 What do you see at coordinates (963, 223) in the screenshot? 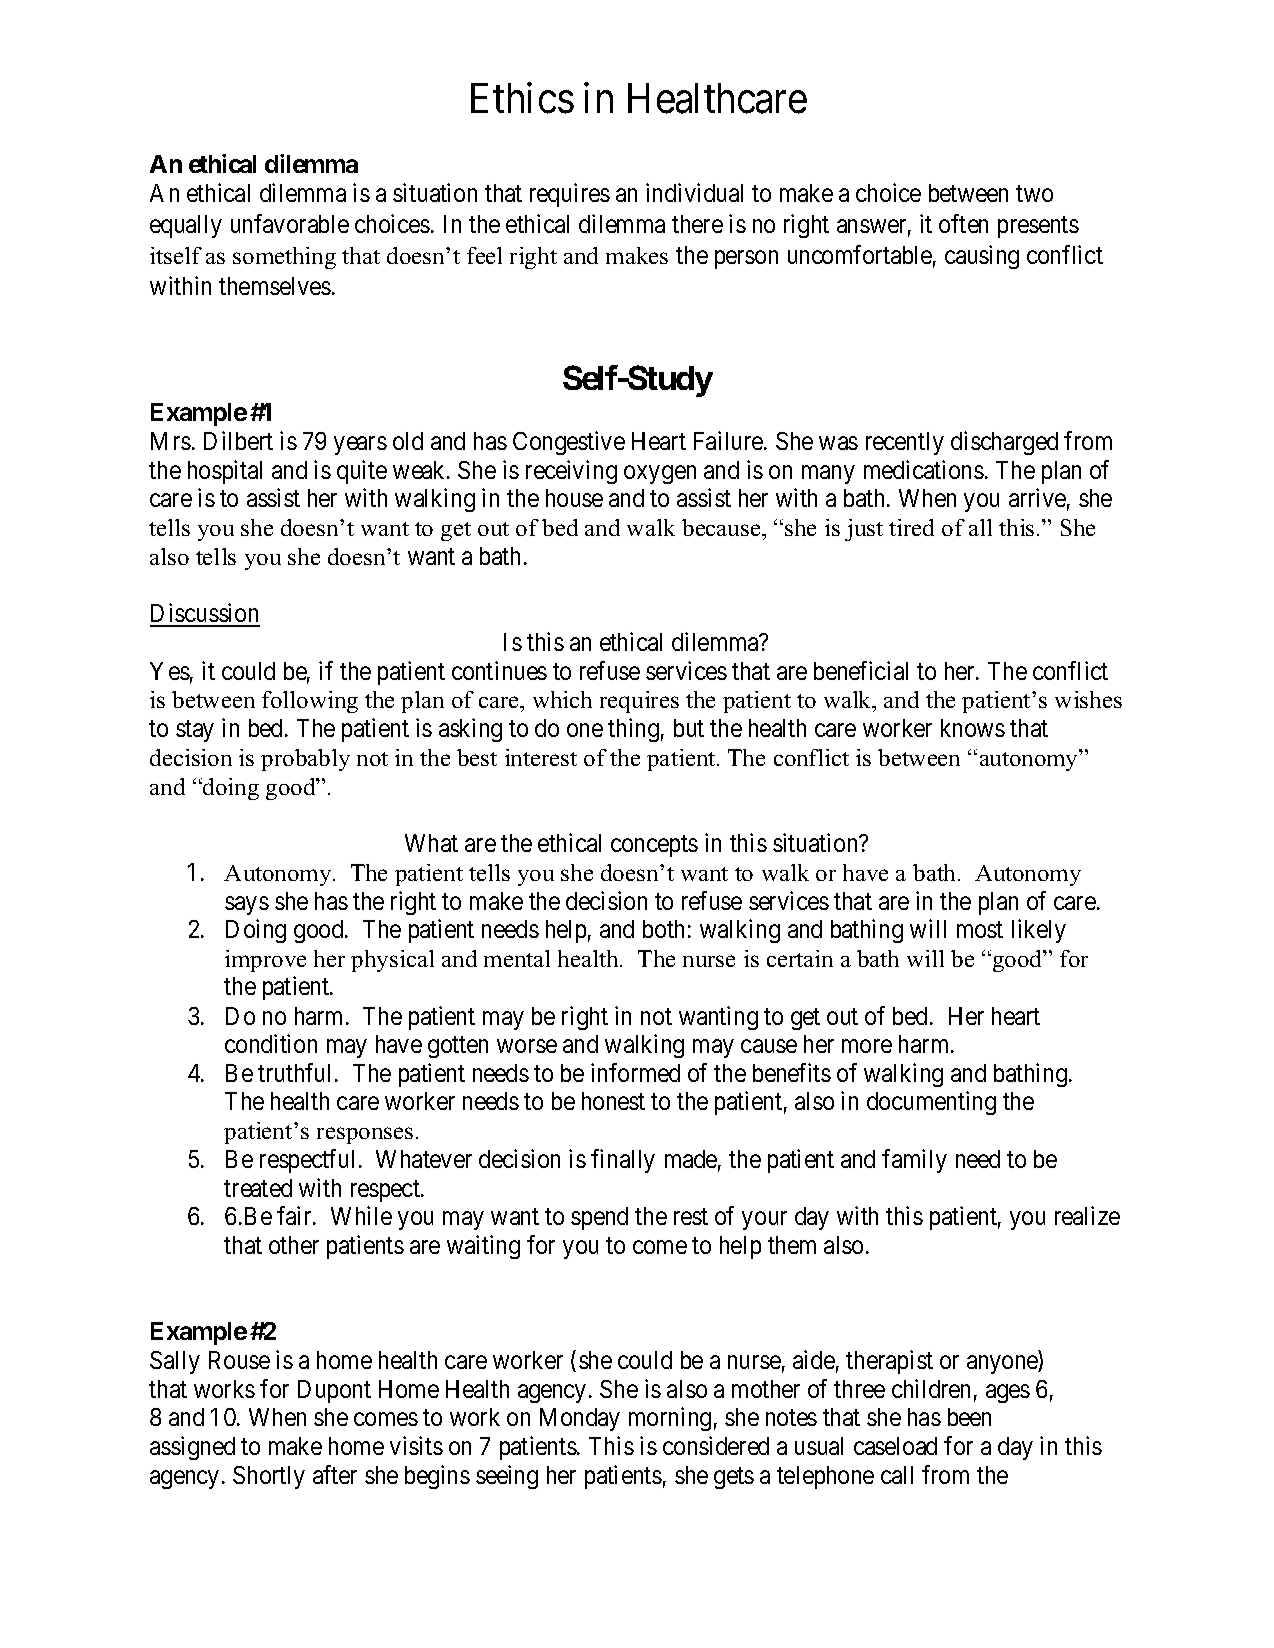
I see `often` at bounding box center [963, 223].
